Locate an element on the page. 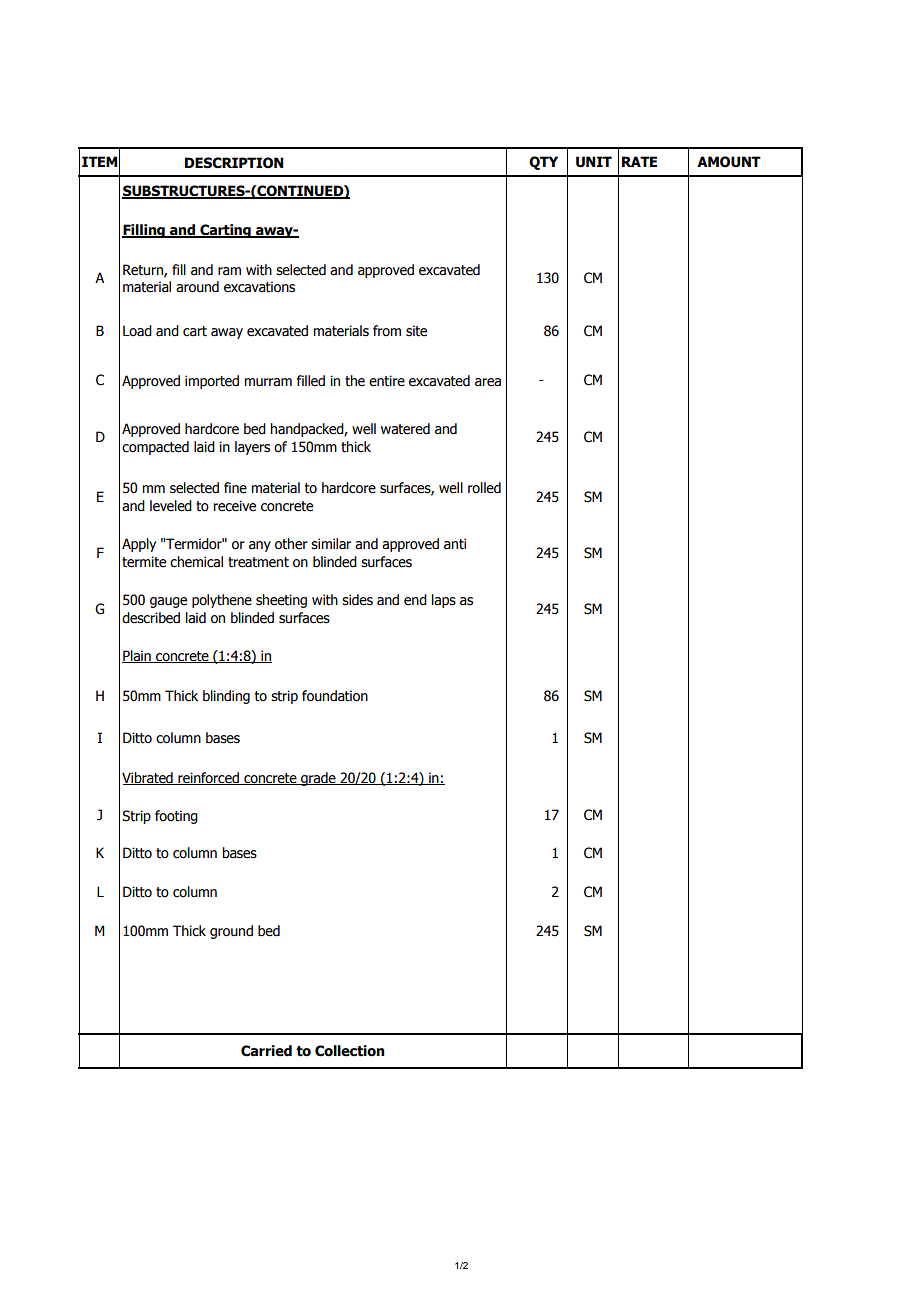  foundation is located at coordinates (335, 696).
